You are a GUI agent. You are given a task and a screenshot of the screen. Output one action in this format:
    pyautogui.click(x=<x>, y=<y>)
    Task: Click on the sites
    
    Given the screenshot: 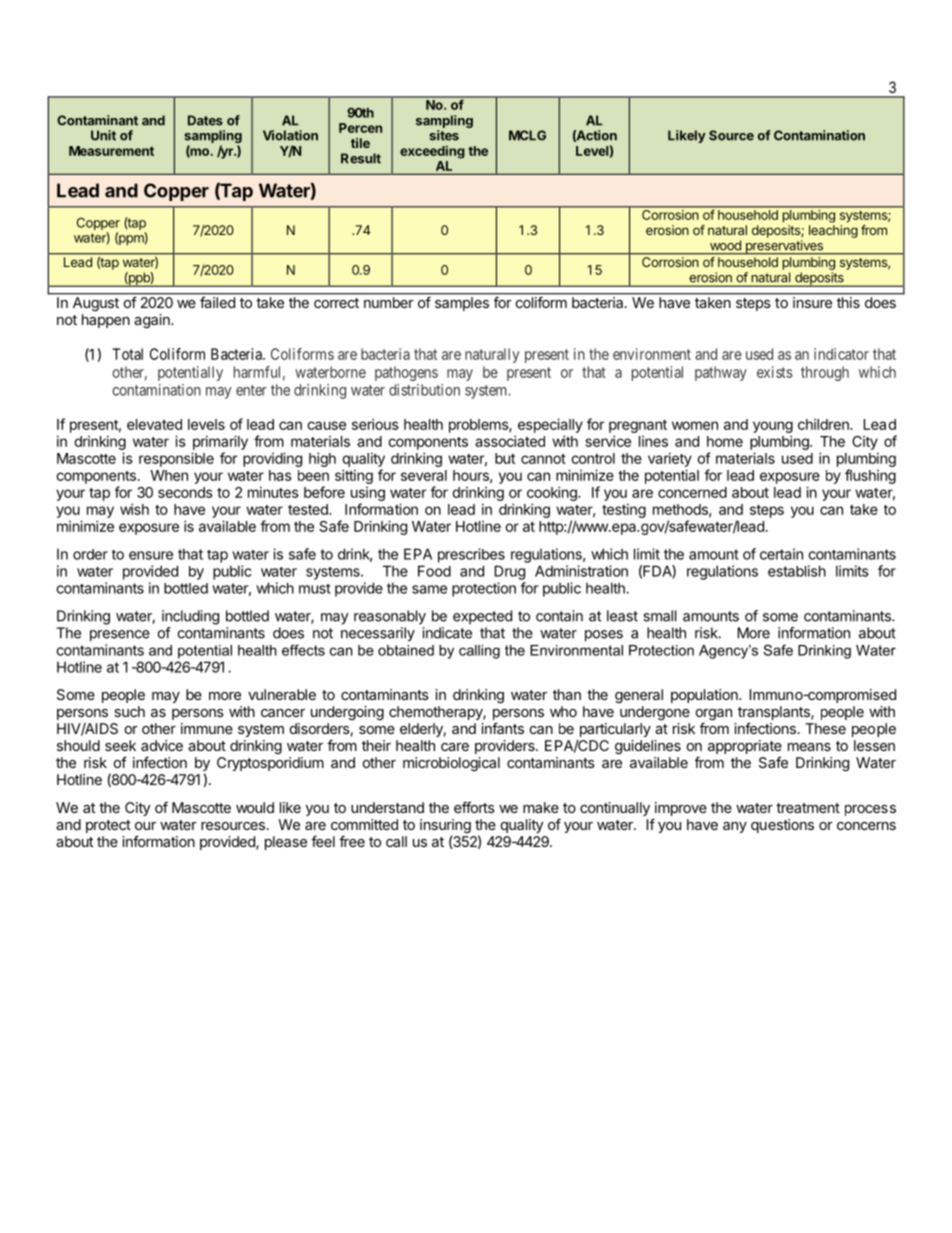 What is the action you would take?
    pyautogui.click(x=444, y=135)
